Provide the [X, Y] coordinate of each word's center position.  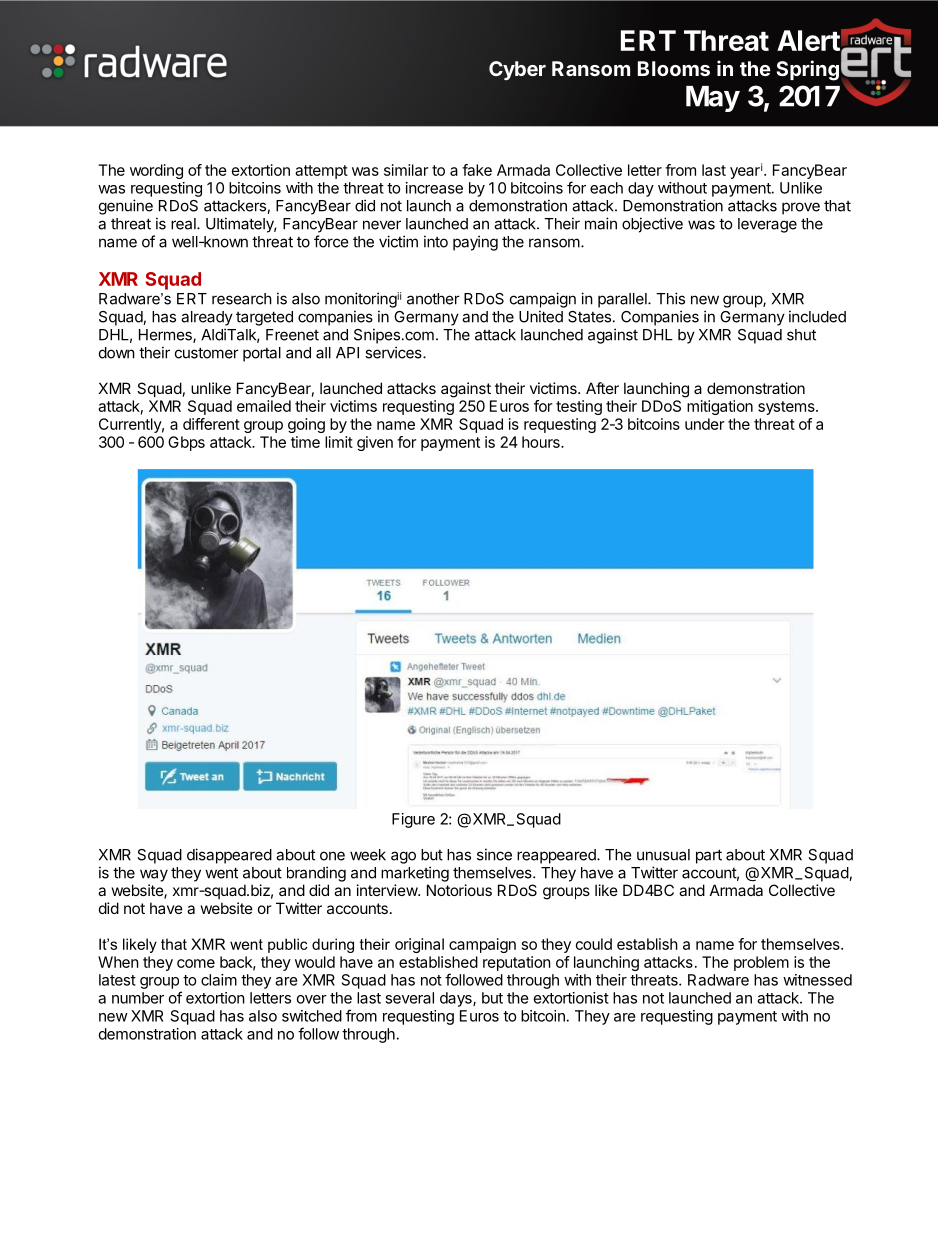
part [709, 856]
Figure [413, 820]
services [394, 352]
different [211, 424]
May [713, 99]
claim [219, 980]
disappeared [229, 856]
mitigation [720, 407]
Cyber [517, 70]
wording [156, 171]
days [457, 999]
